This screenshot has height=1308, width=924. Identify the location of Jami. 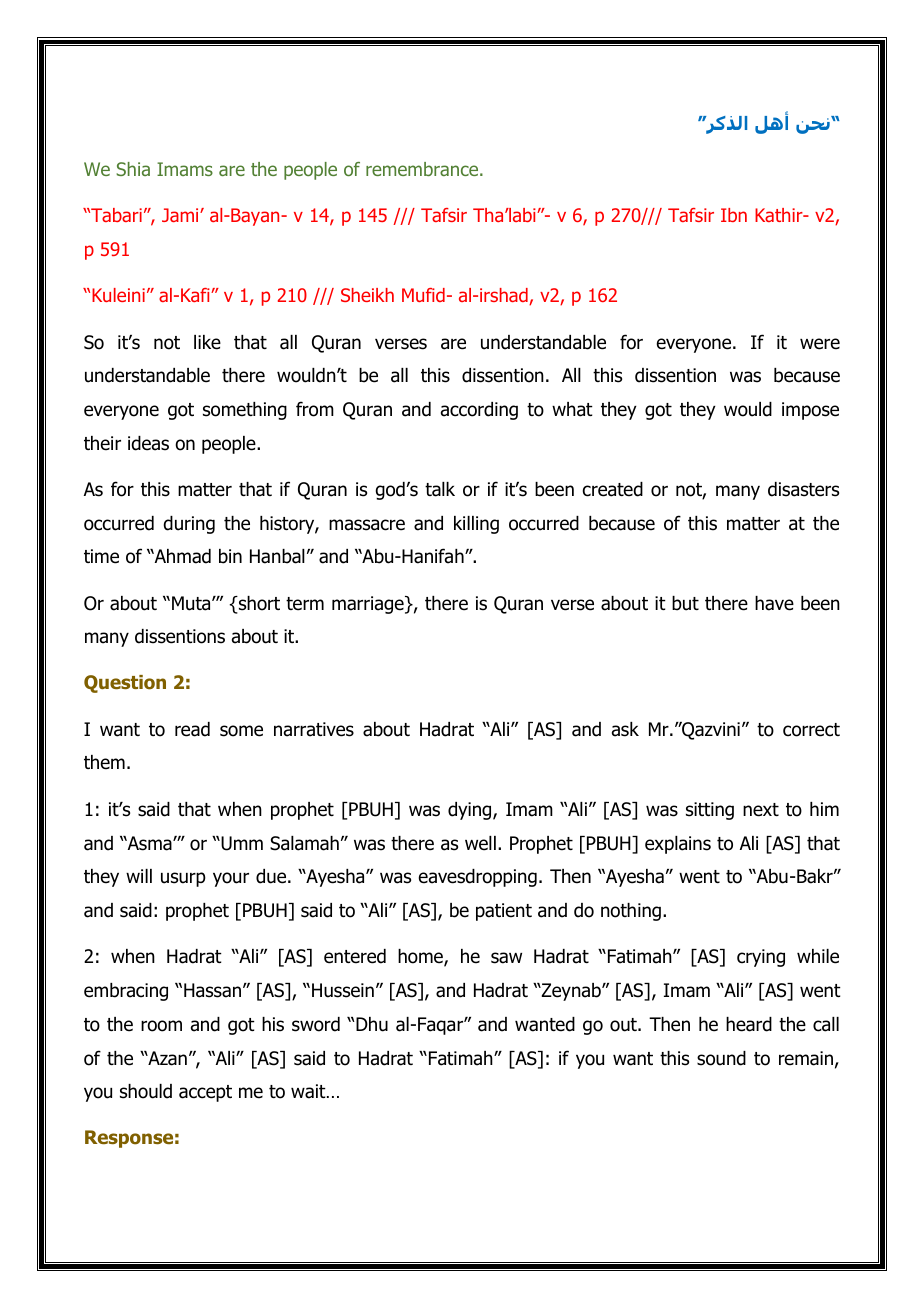
(181, 215).
